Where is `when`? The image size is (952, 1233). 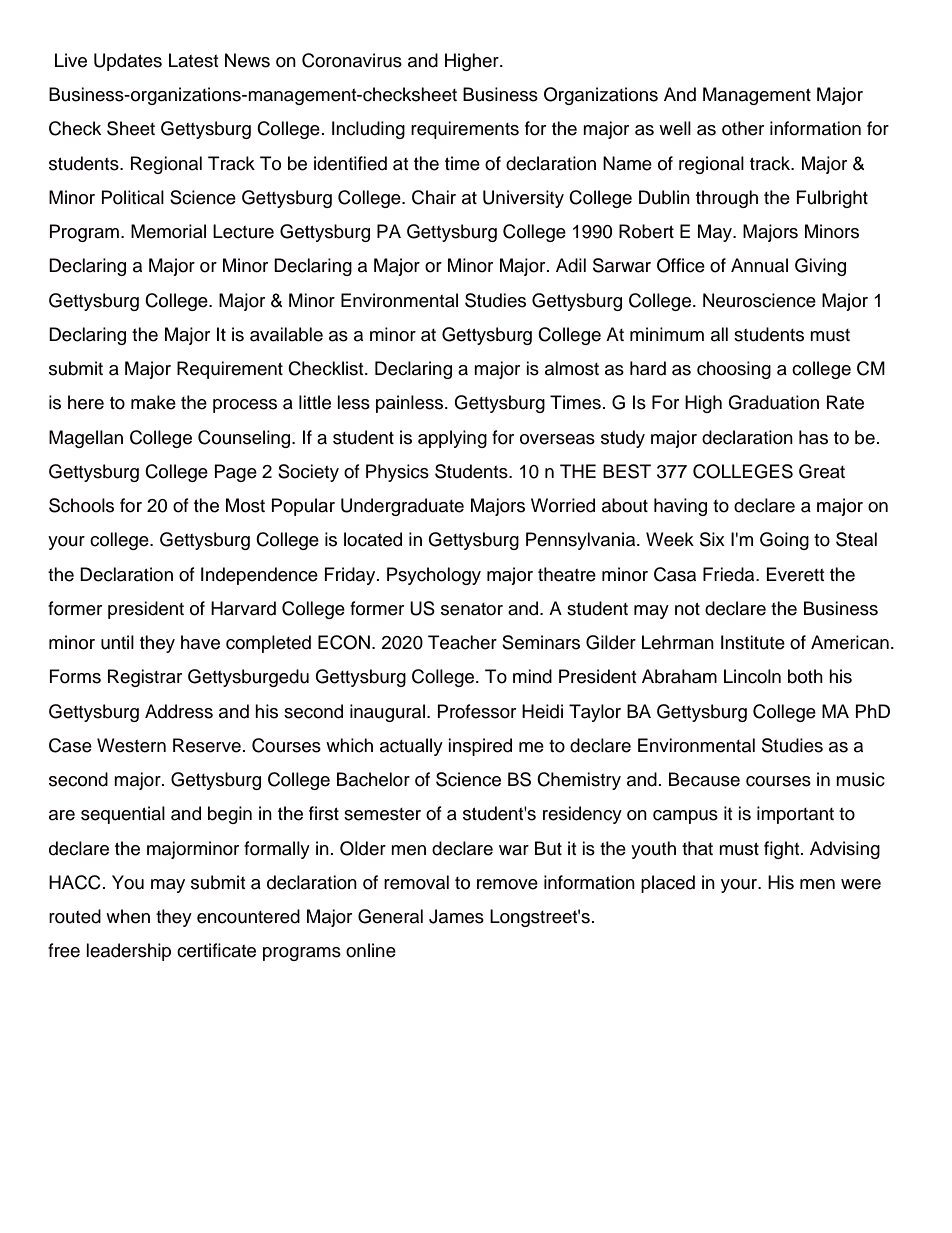
when is located at coordinates (128, 916).
